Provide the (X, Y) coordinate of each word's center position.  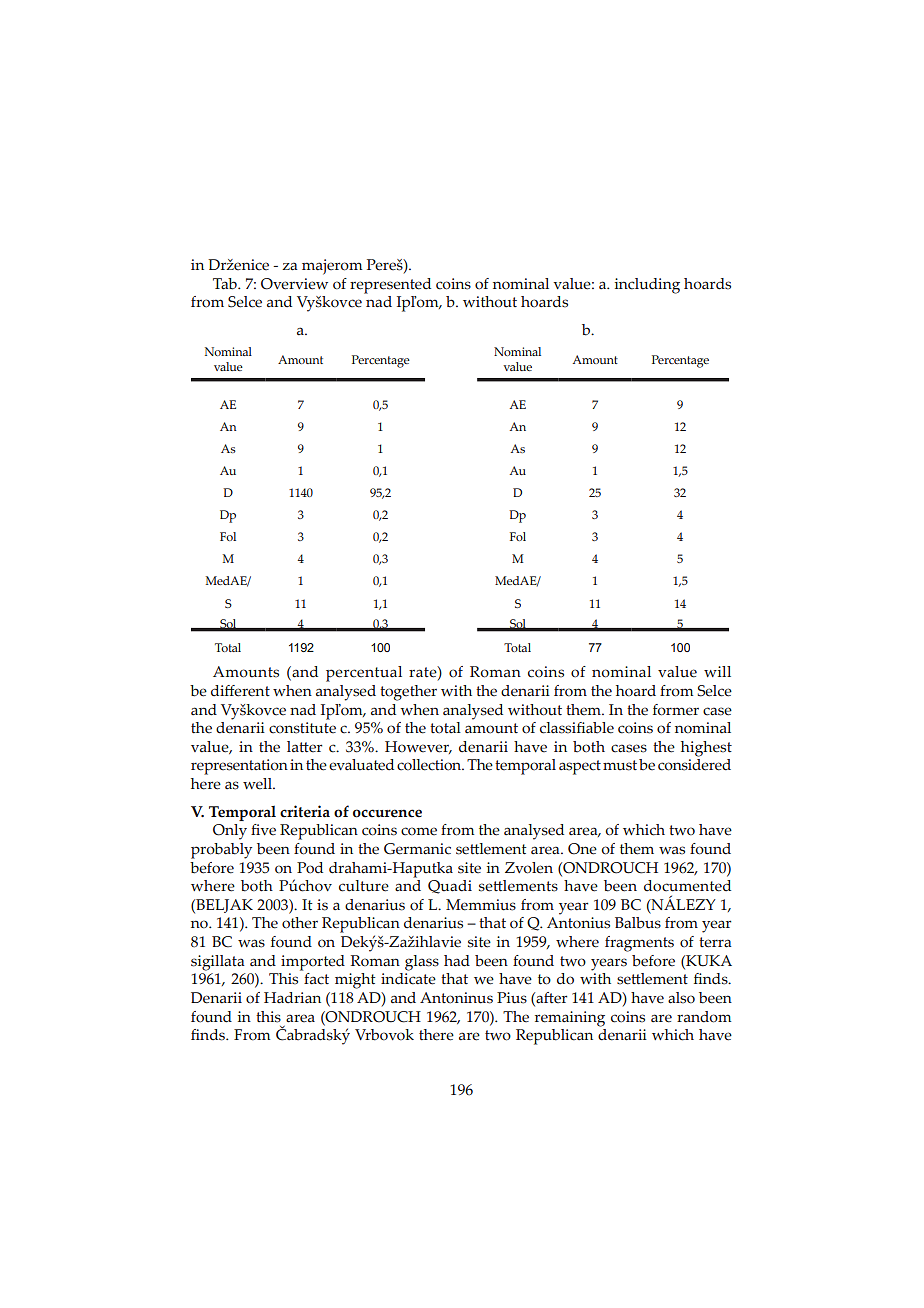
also (681, 998)
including (647, 286)
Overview (294, 284)
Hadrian (292, 997)
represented (390, 286)
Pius (512, 998)
